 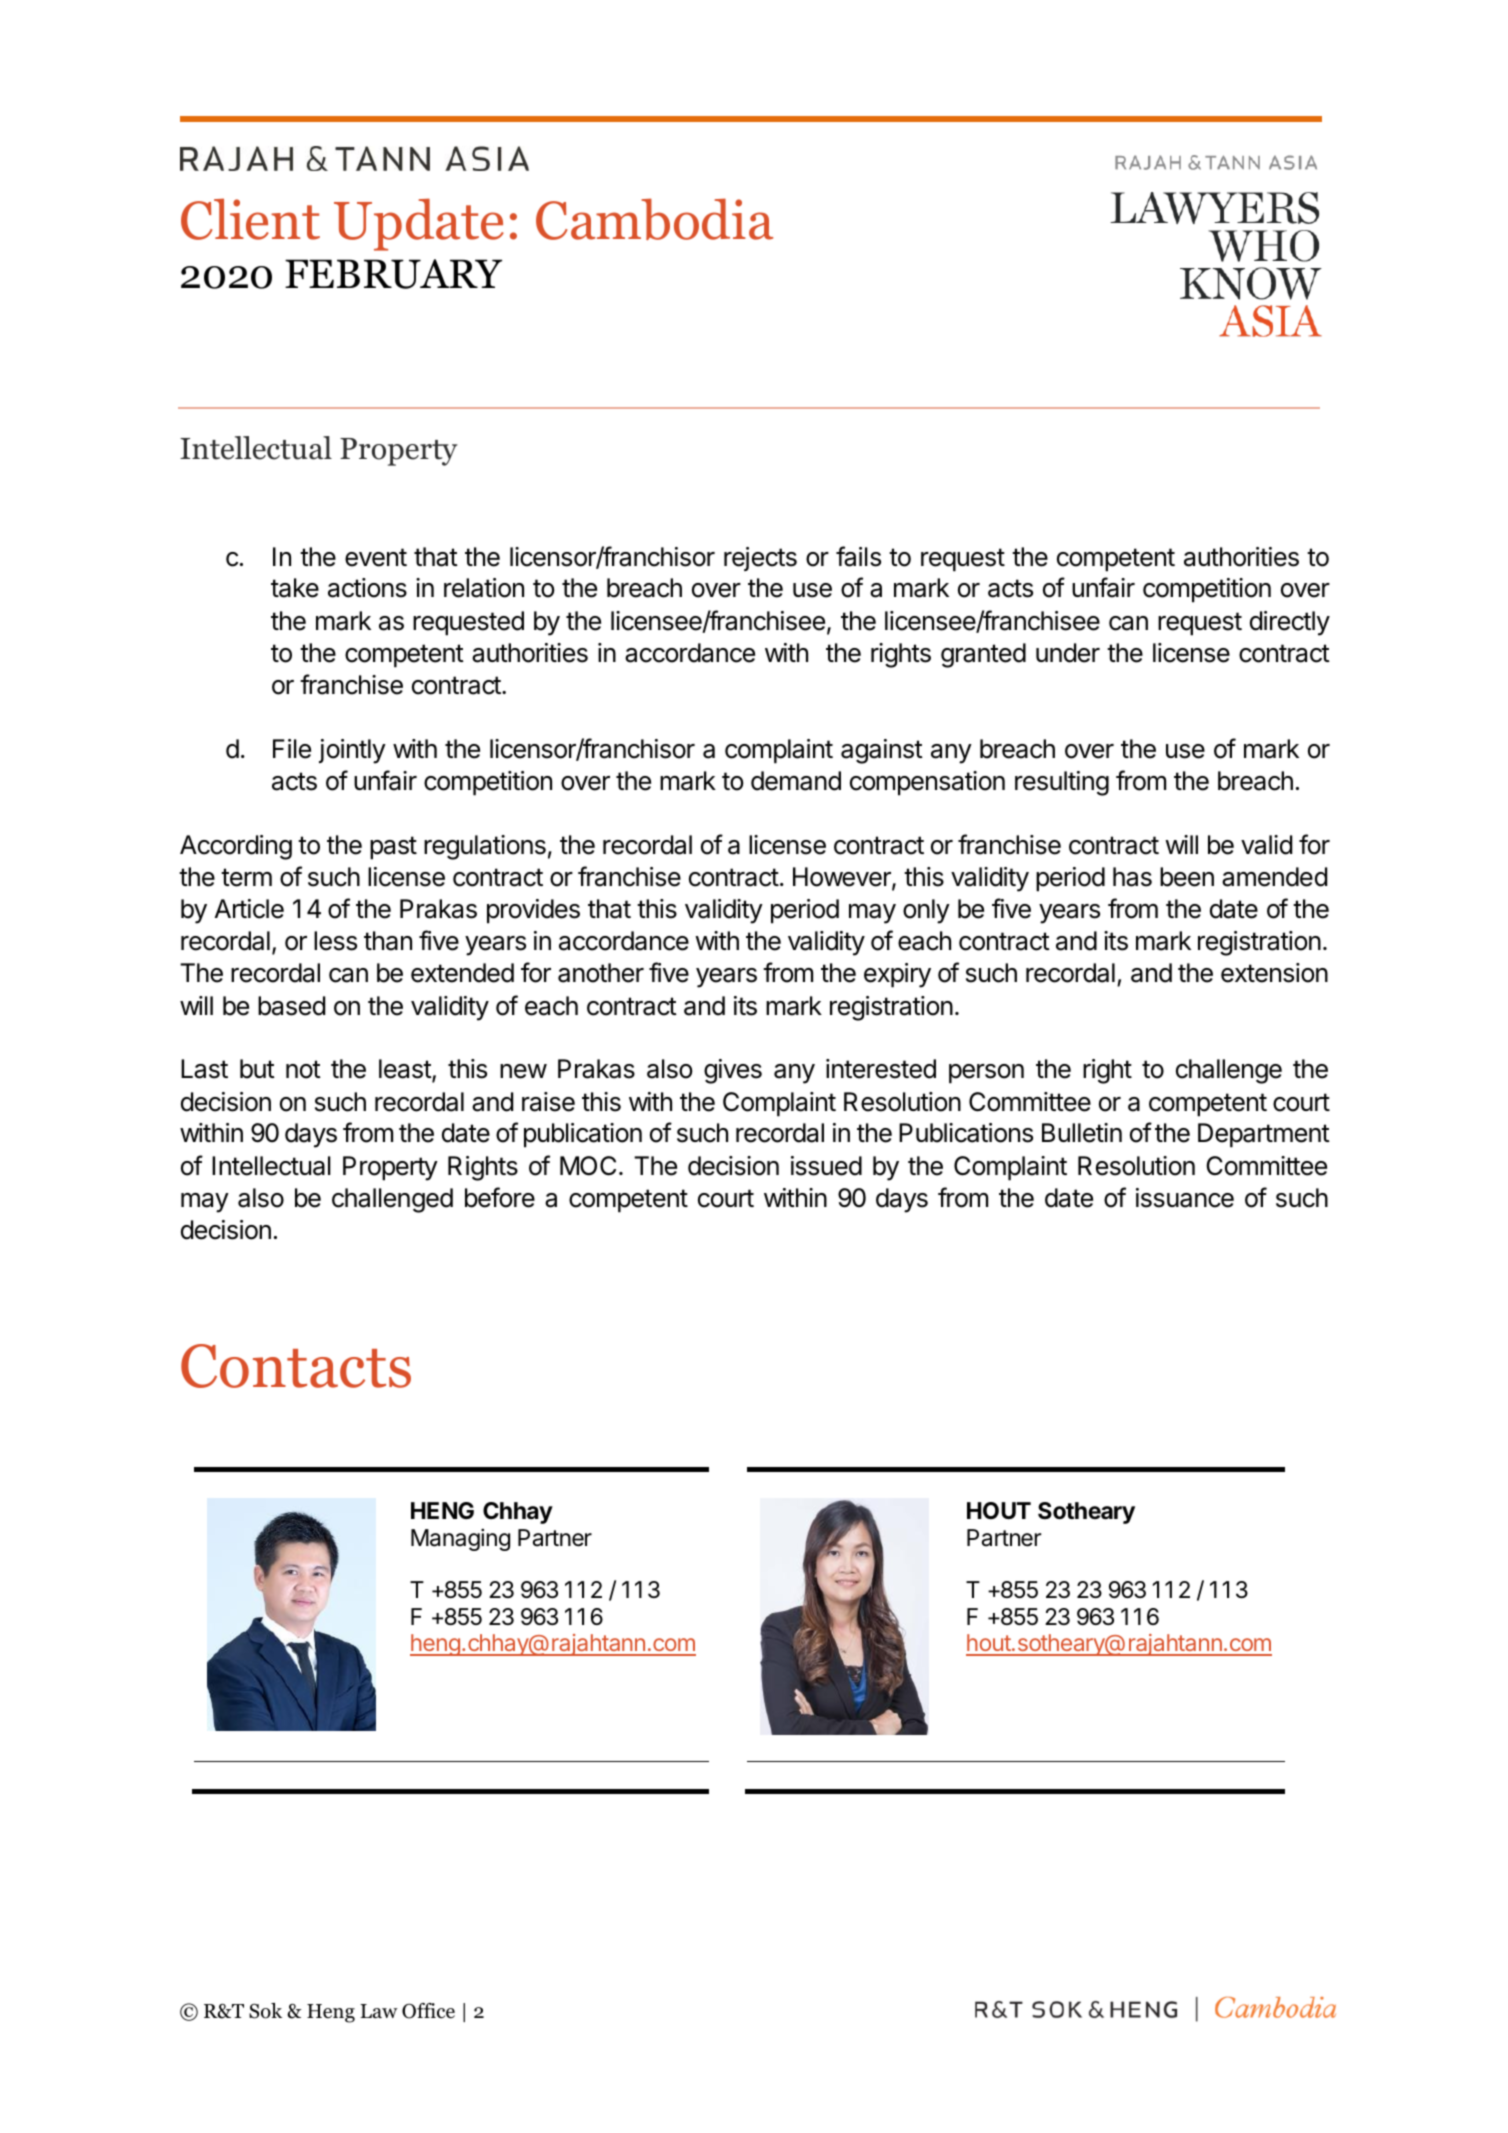 I want to click on issuance, so click(x=1185, y=1198).
